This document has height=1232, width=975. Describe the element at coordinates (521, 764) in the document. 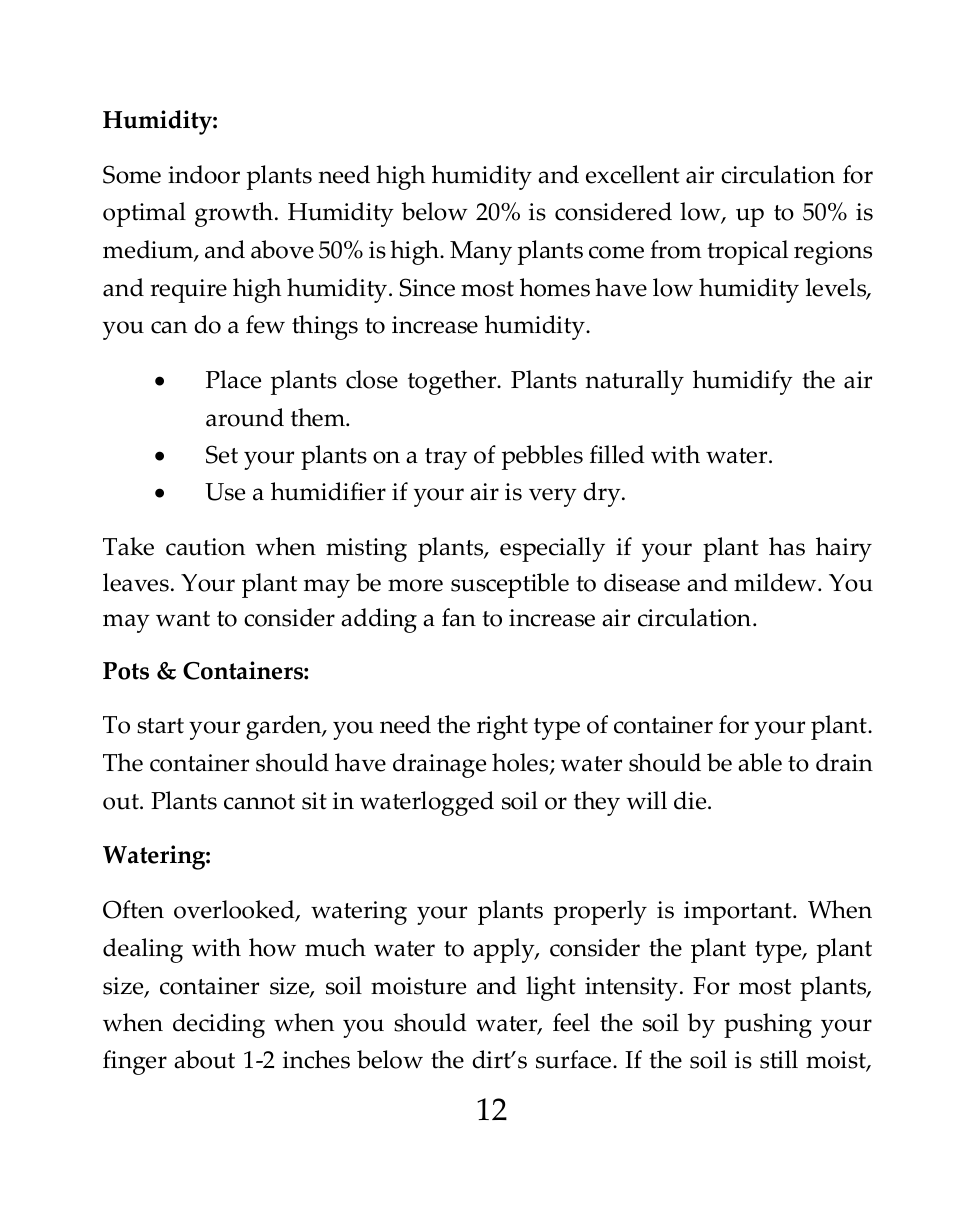

I see `holes` at that location.
